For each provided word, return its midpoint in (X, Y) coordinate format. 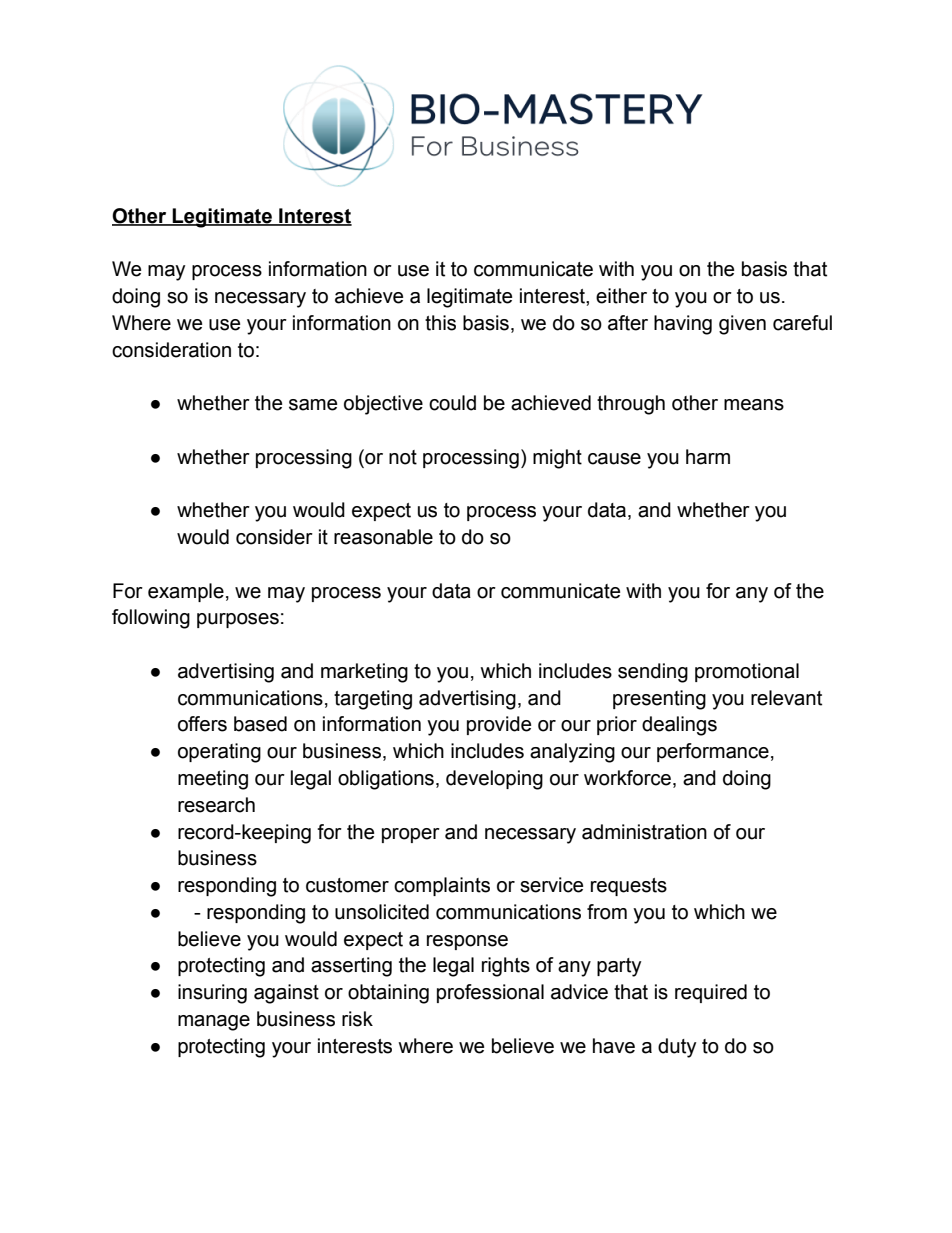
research (216, 805)
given (742, 325)
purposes (238, 620)
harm (708, 457)
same (313, 405)
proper (411, 835)
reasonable (383, 537)
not (403, 457)
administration (644, 832)
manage (214, 1023)
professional (490, 993)
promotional (747, 672)
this (440, 323)
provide (499, 725)
